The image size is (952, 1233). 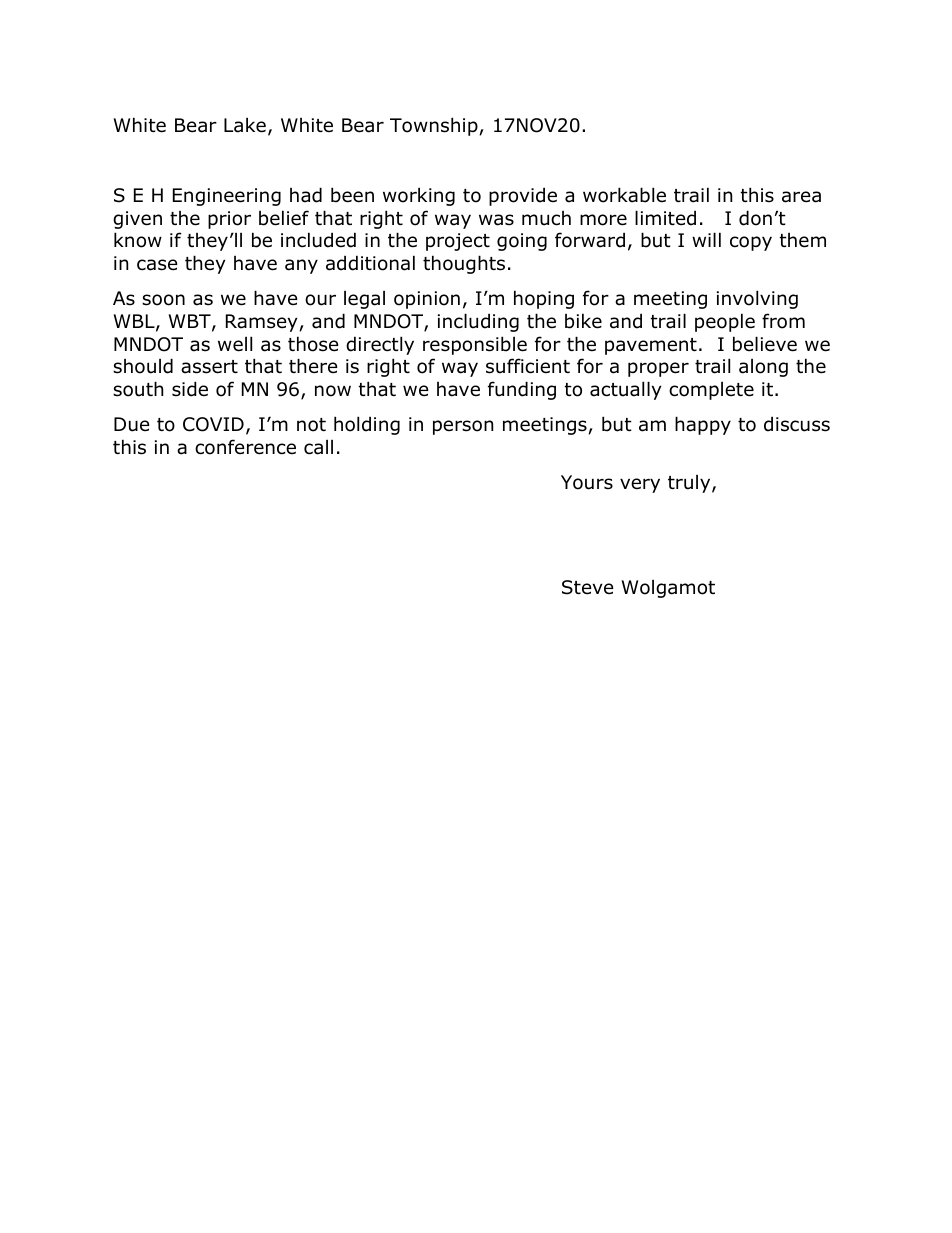 I want to click on truly, so click(x=690, y=484).
